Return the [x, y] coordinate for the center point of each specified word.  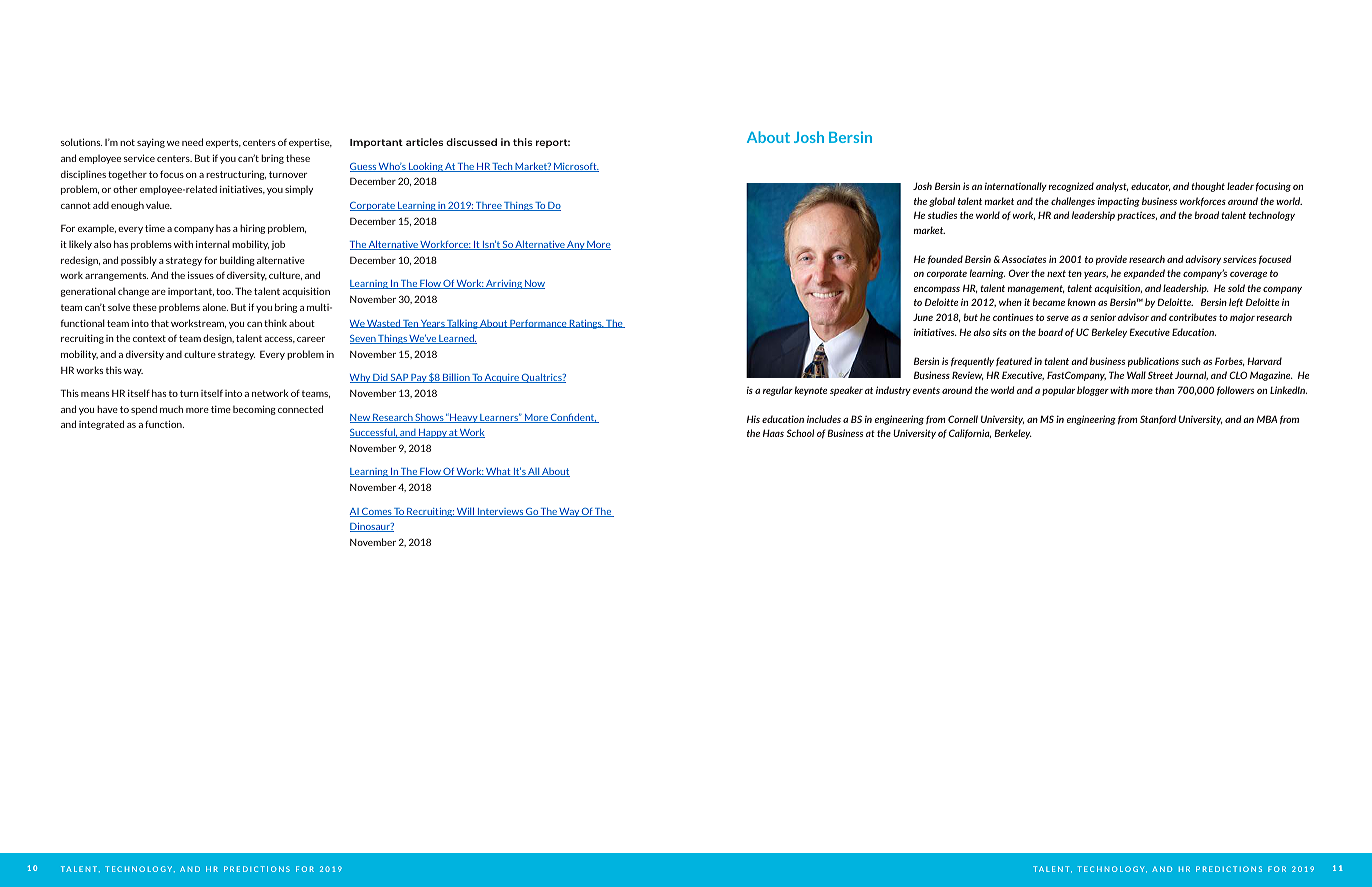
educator [1150, 186]
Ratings [586, 324]
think [275, 323]
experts [223, 143]
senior [1103, 317]
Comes [376, 512]
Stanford [1158, 419]
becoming [254, 410]
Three [488, 206]
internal [213, 244]
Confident [573, 418]
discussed [471, 142]
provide [1111, 260]
